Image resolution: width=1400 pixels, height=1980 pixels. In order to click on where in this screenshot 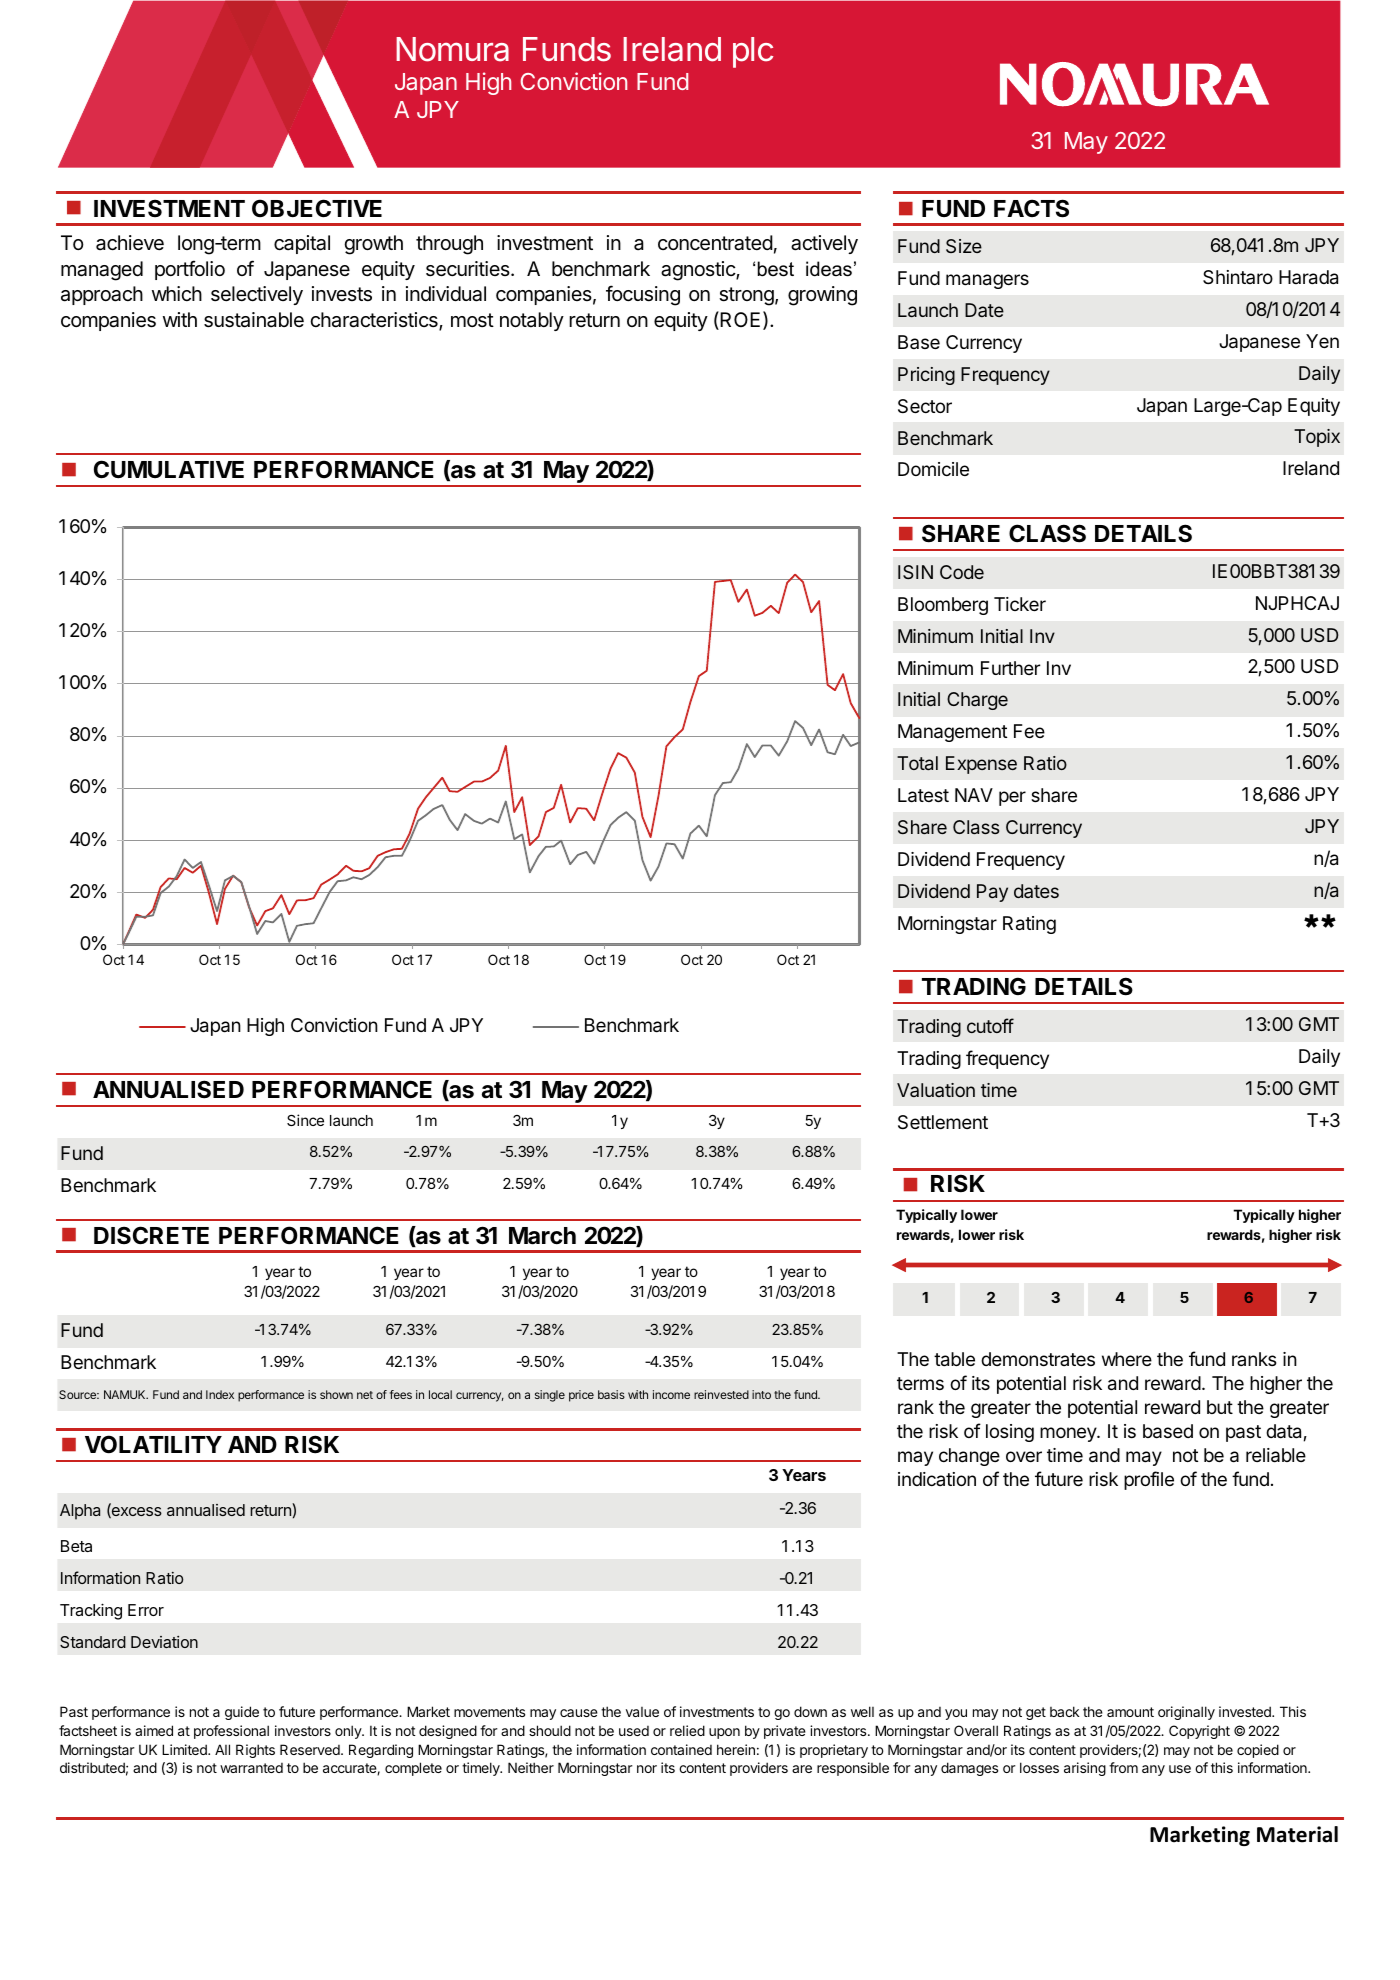, I will do `click(1127, 1359)`.
